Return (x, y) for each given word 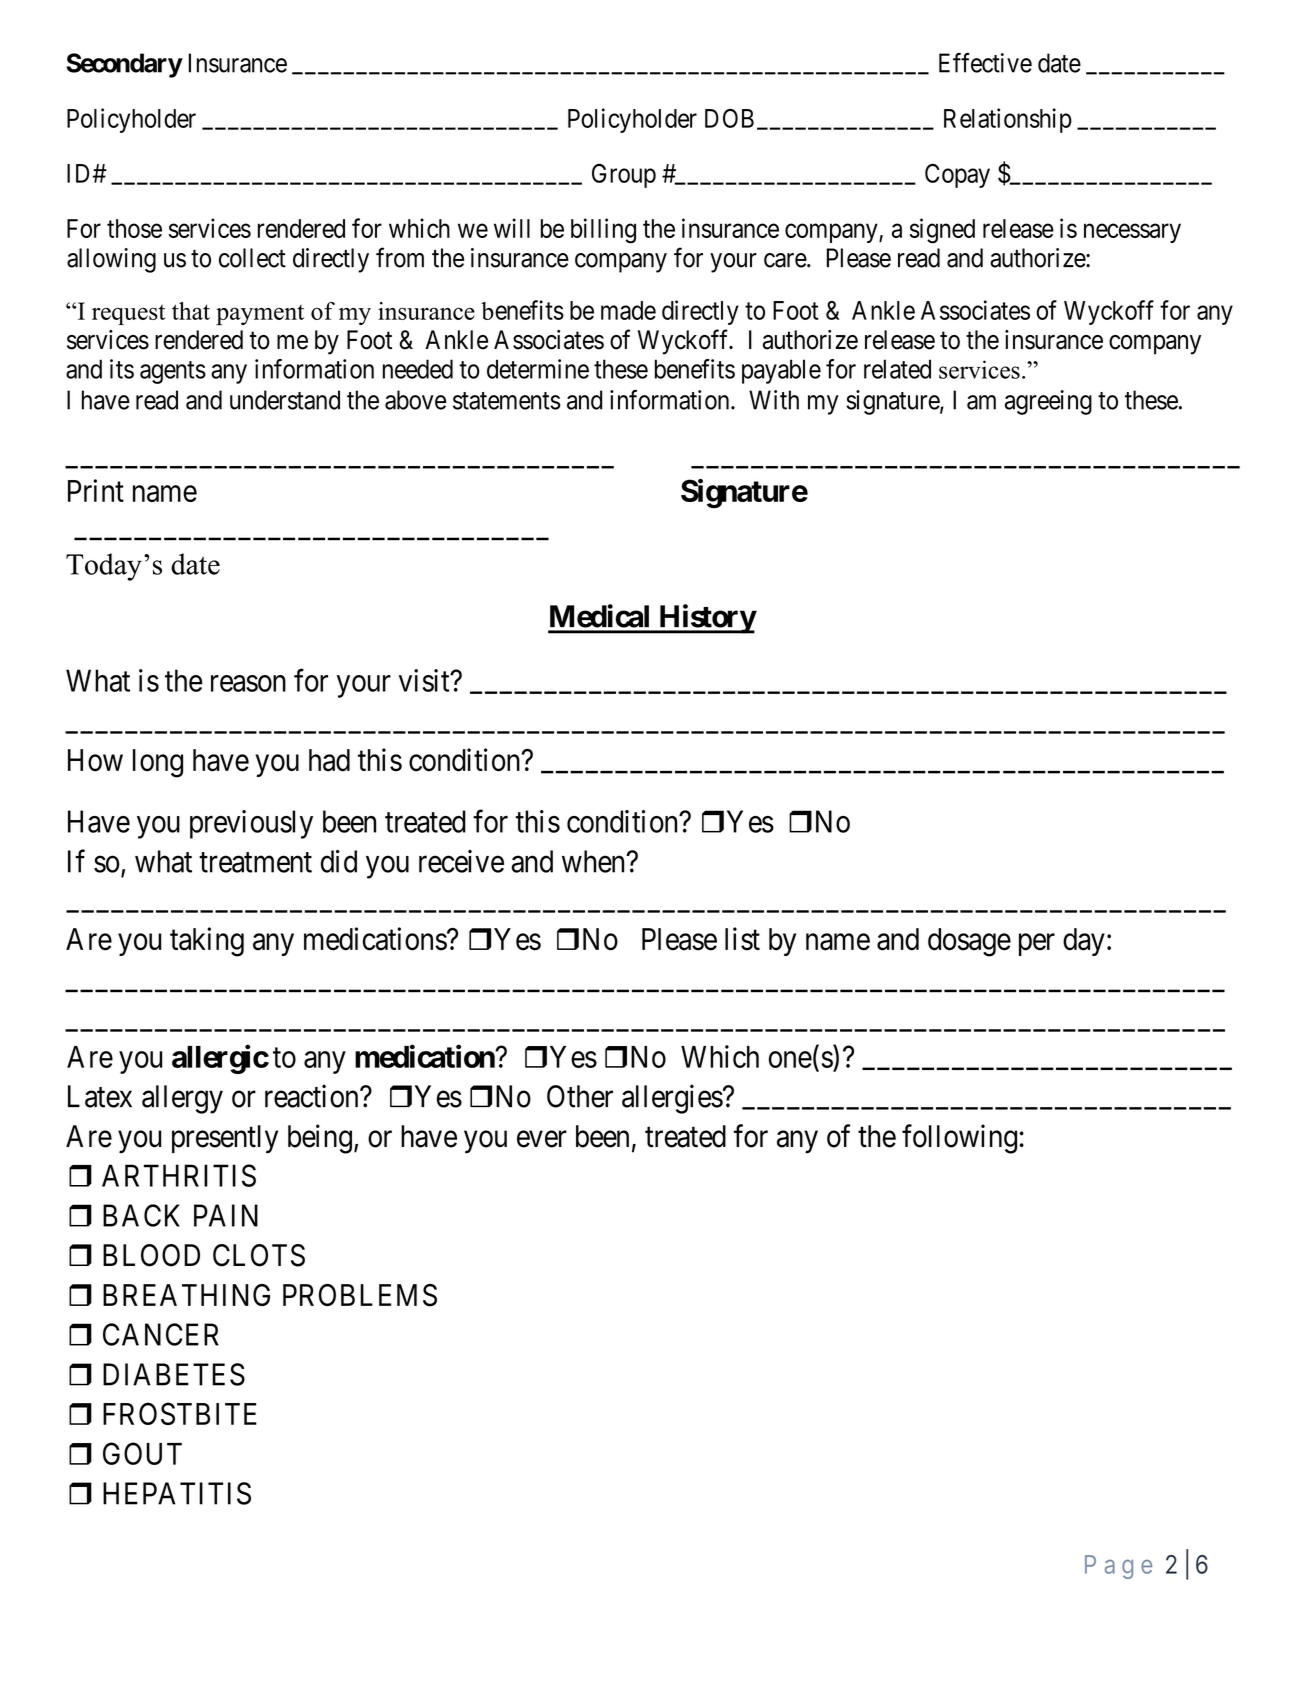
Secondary (124, 65)
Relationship (1008, 120)
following (959, 1139)
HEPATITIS (177, 1493)
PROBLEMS (360, 1295)
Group (624, 175)
